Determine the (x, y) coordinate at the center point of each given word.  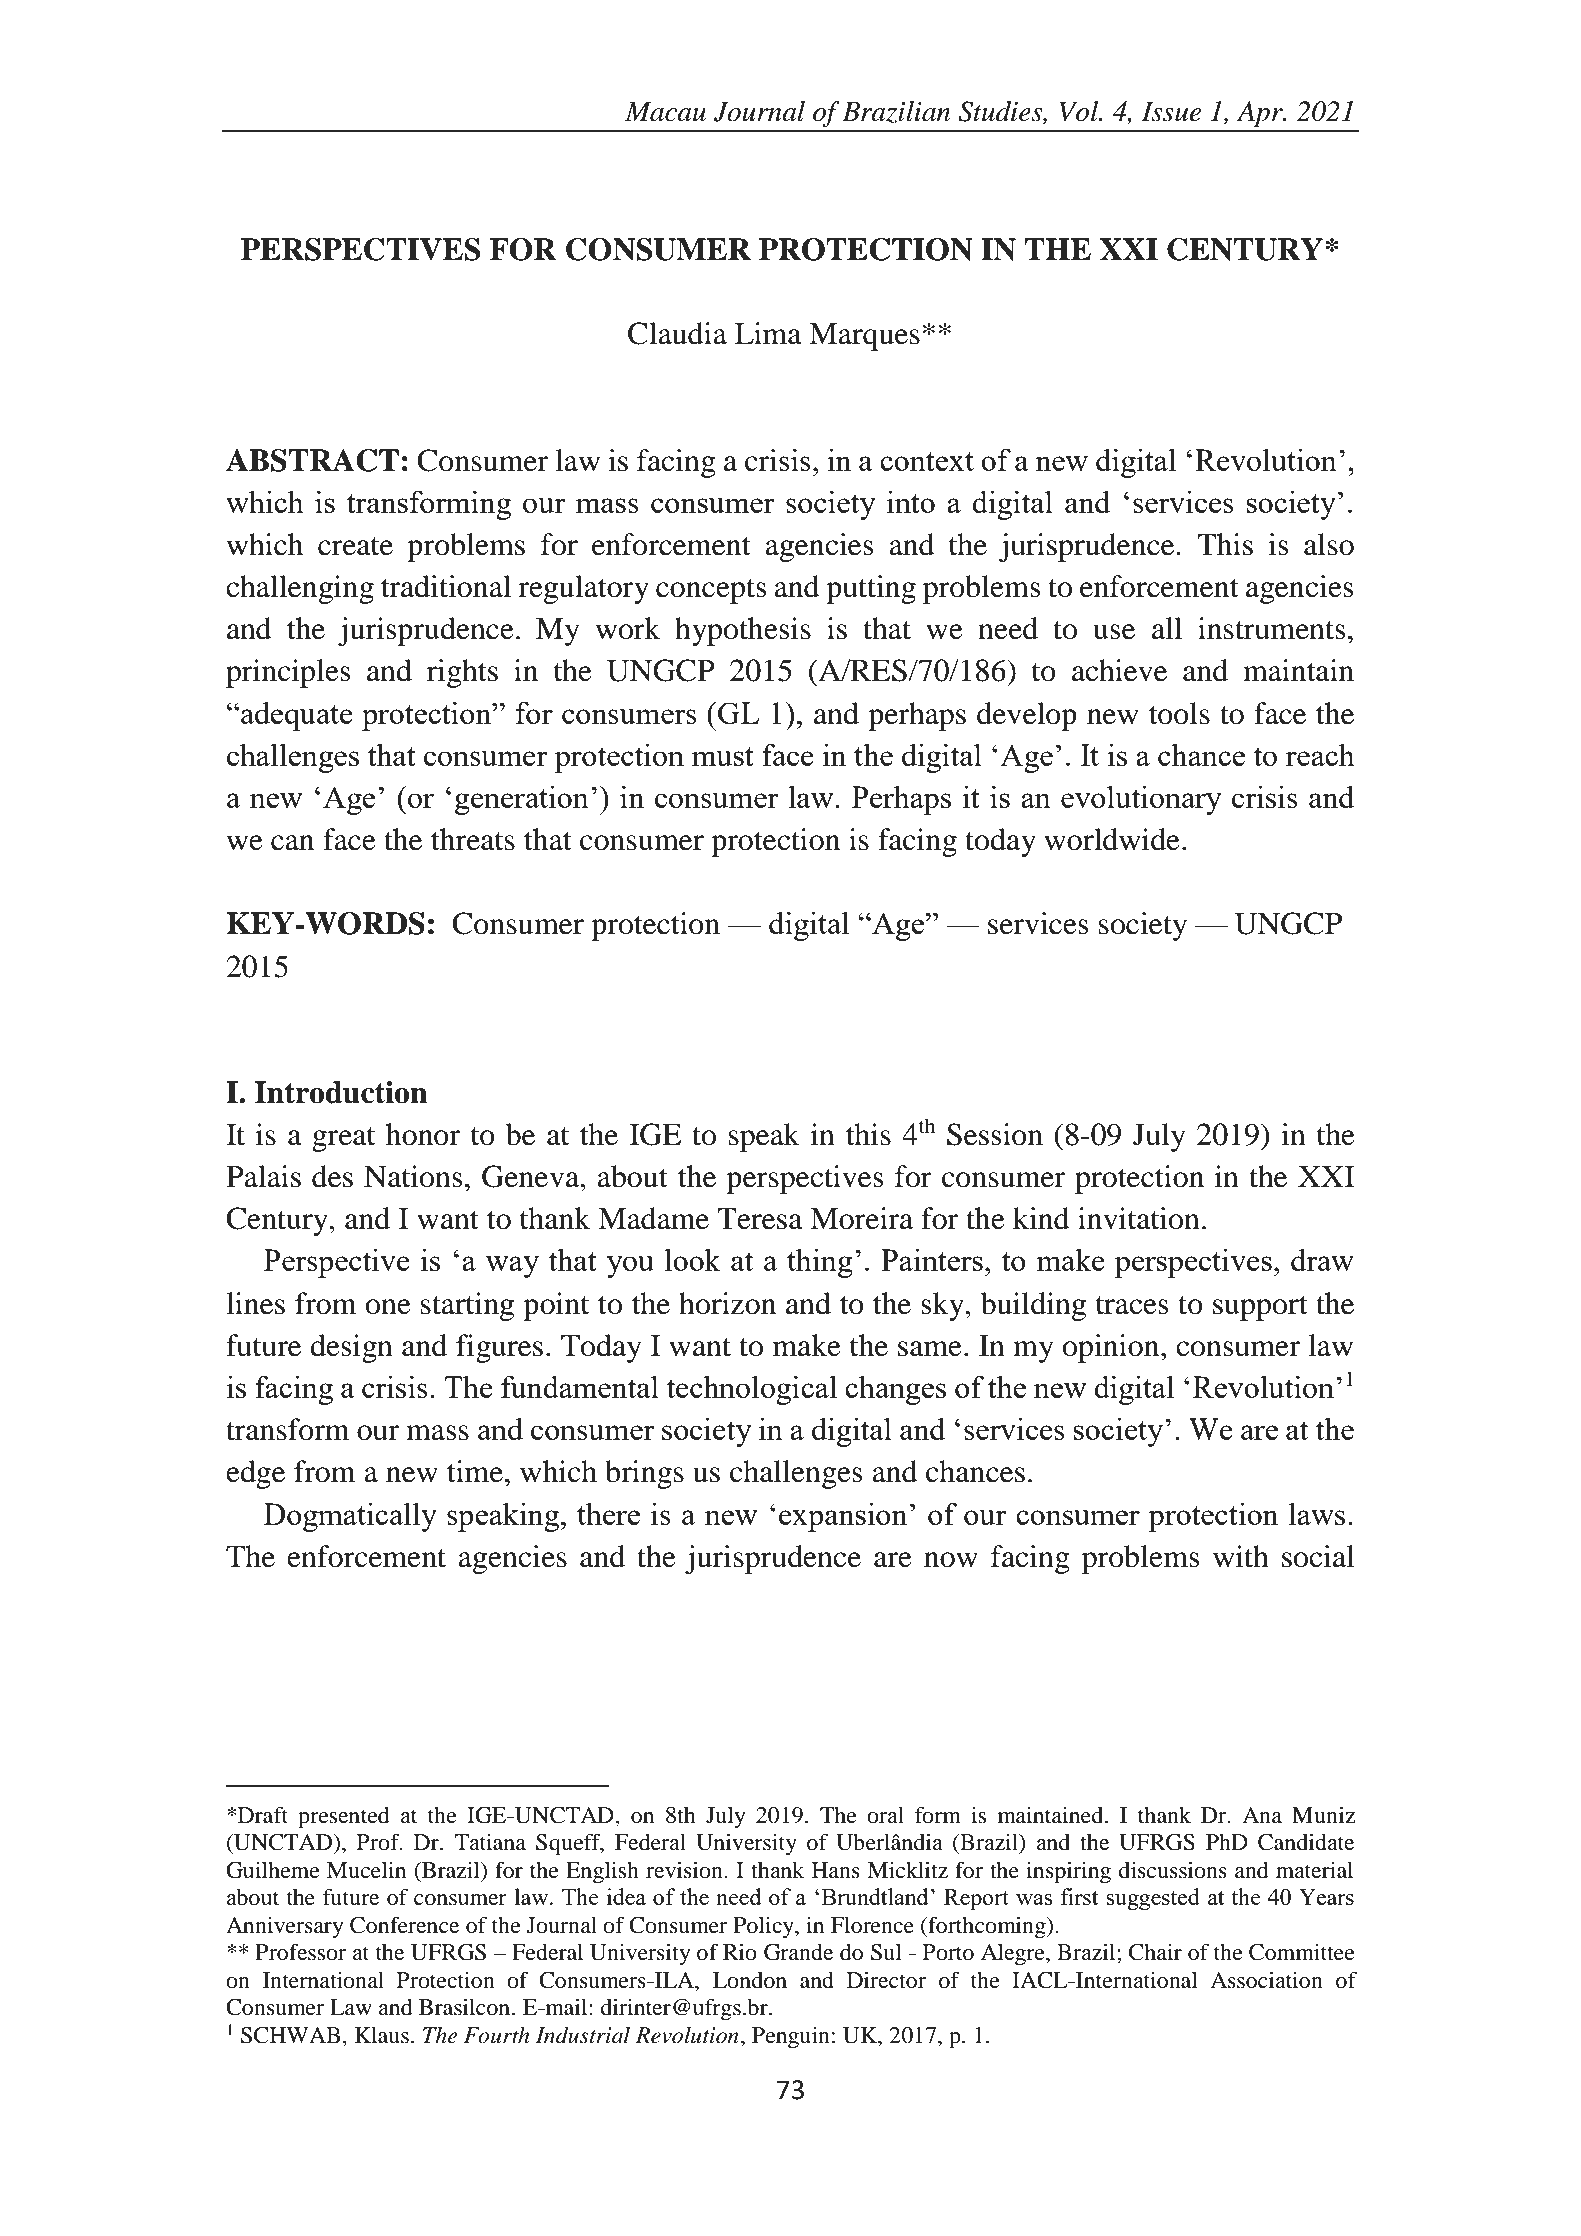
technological (751, 1390)
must (723, 756)
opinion (1112, 1348)
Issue (1171, 112)
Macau (665, 112)
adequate (296, 716)
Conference (404, 1925)
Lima (768, 333)
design (351, 1348)
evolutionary (1141, 800)
